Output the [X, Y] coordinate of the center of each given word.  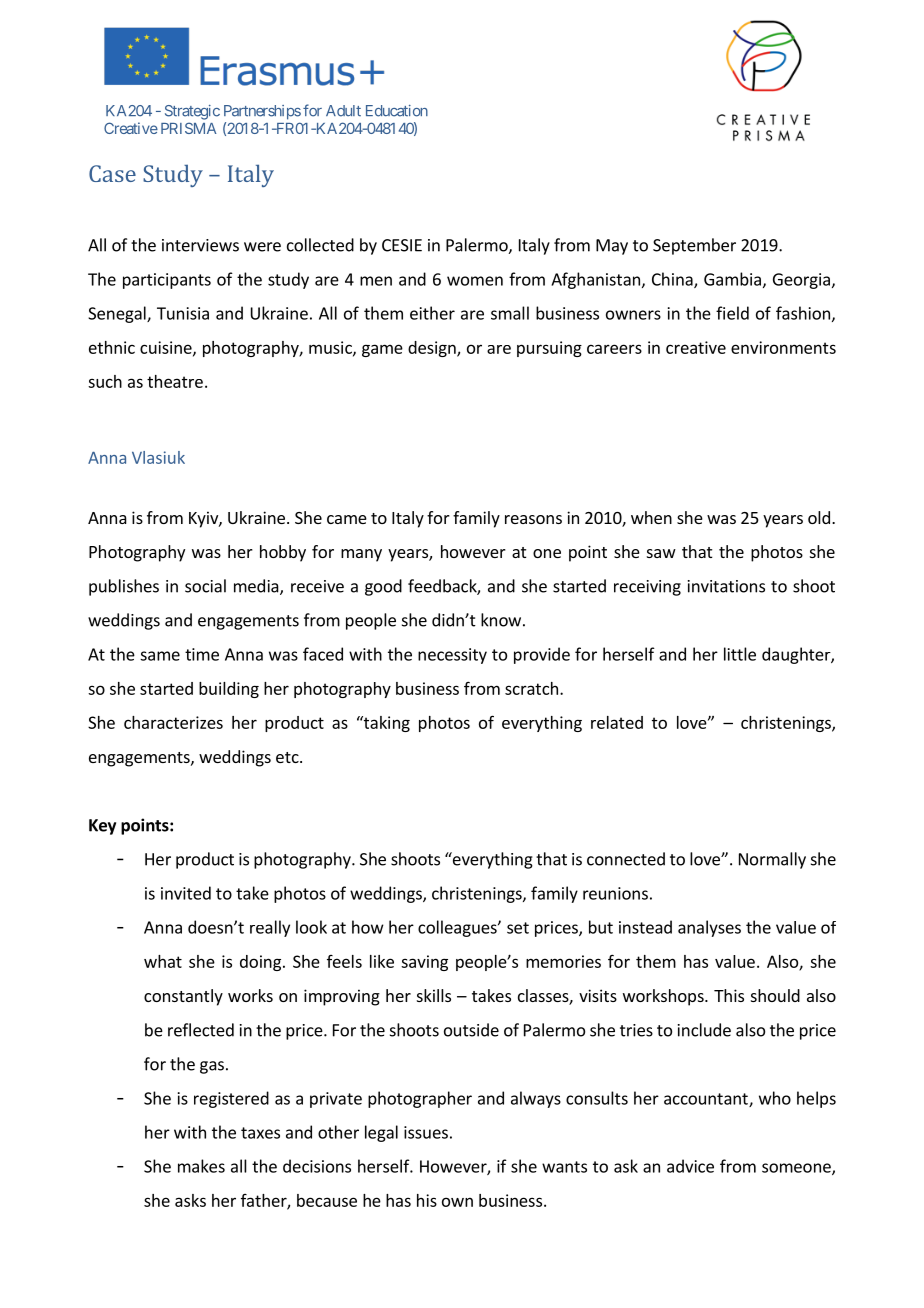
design [433, 349]
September [694, 246]
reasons [533, 519]
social [205, 586]
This [729, 995]
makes [201, 1166]
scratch [531, 688]
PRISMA [189, 128]
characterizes [173, 722]
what [163, 961]
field [732, 313]
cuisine [167, 348]
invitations [726, 586]
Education [397, 111]
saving [424, 963]
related [617, 722]
